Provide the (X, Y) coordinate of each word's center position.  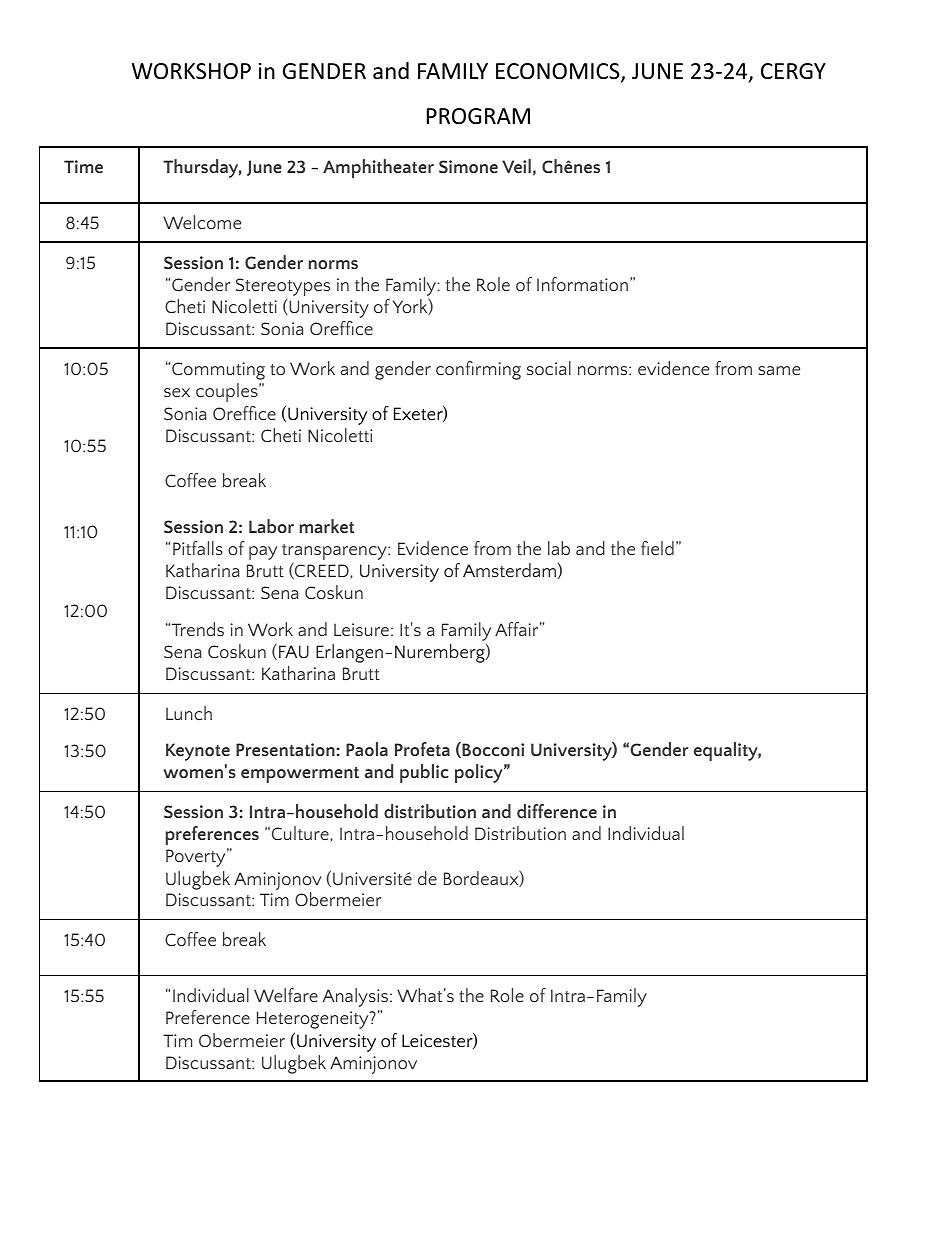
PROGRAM (478, 116)
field (657, 548)
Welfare (286, 995)
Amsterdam (510, 571)
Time (83, 166)
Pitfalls (198, 548)
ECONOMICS (559, 72)
